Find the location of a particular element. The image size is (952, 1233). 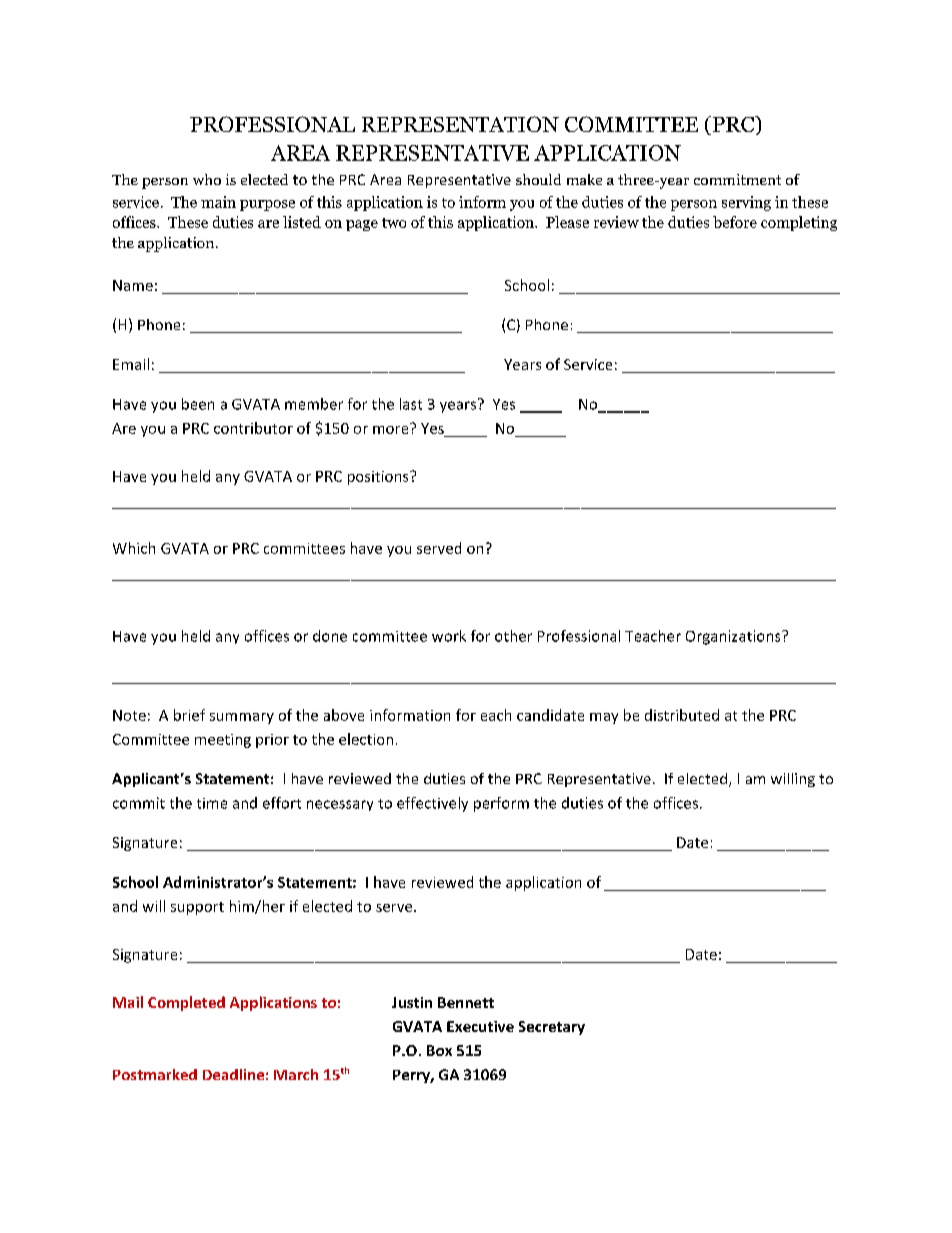

serving is located at coordinates (746, 203).
